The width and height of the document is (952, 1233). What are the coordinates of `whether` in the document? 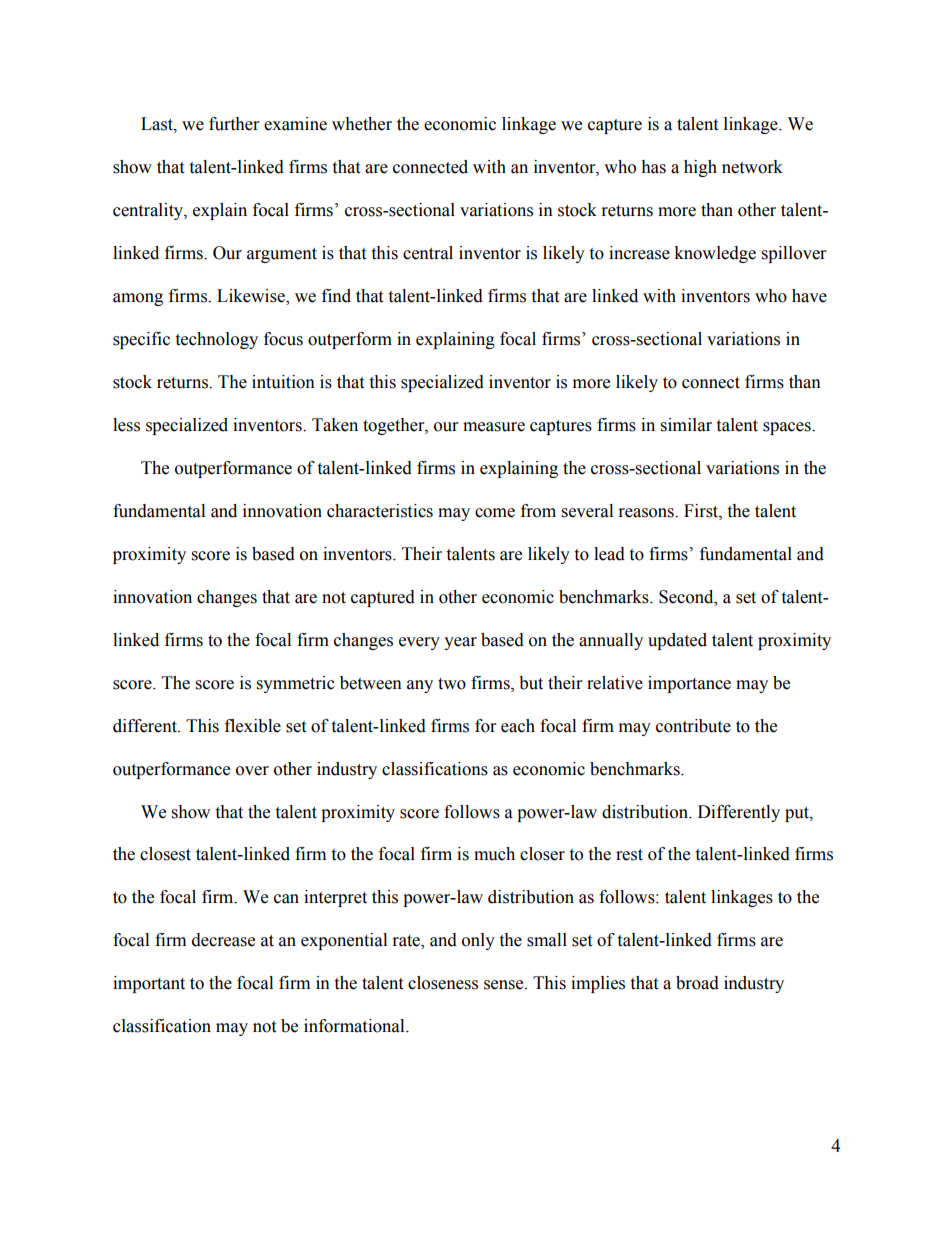 It's located at (362, 124).
